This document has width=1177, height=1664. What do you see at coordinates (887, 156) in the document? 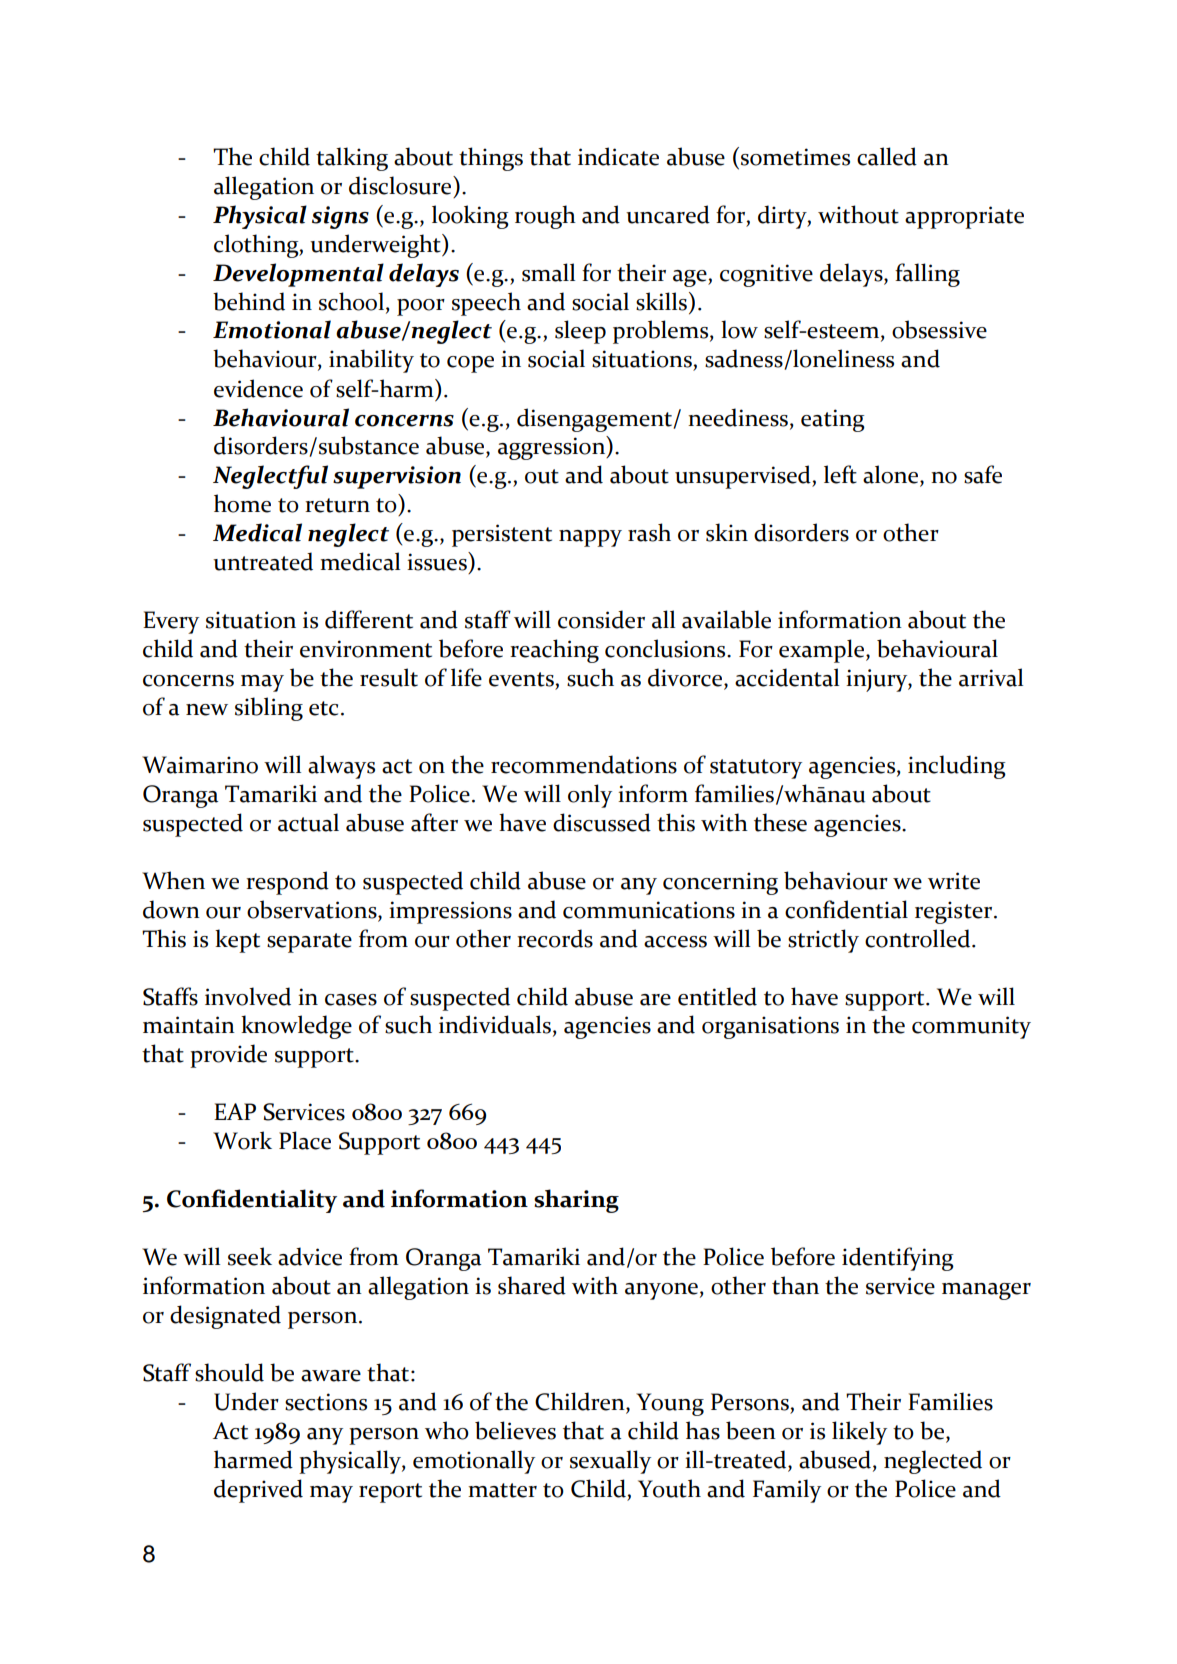
I see `called` at bounding box center [887, 156].
